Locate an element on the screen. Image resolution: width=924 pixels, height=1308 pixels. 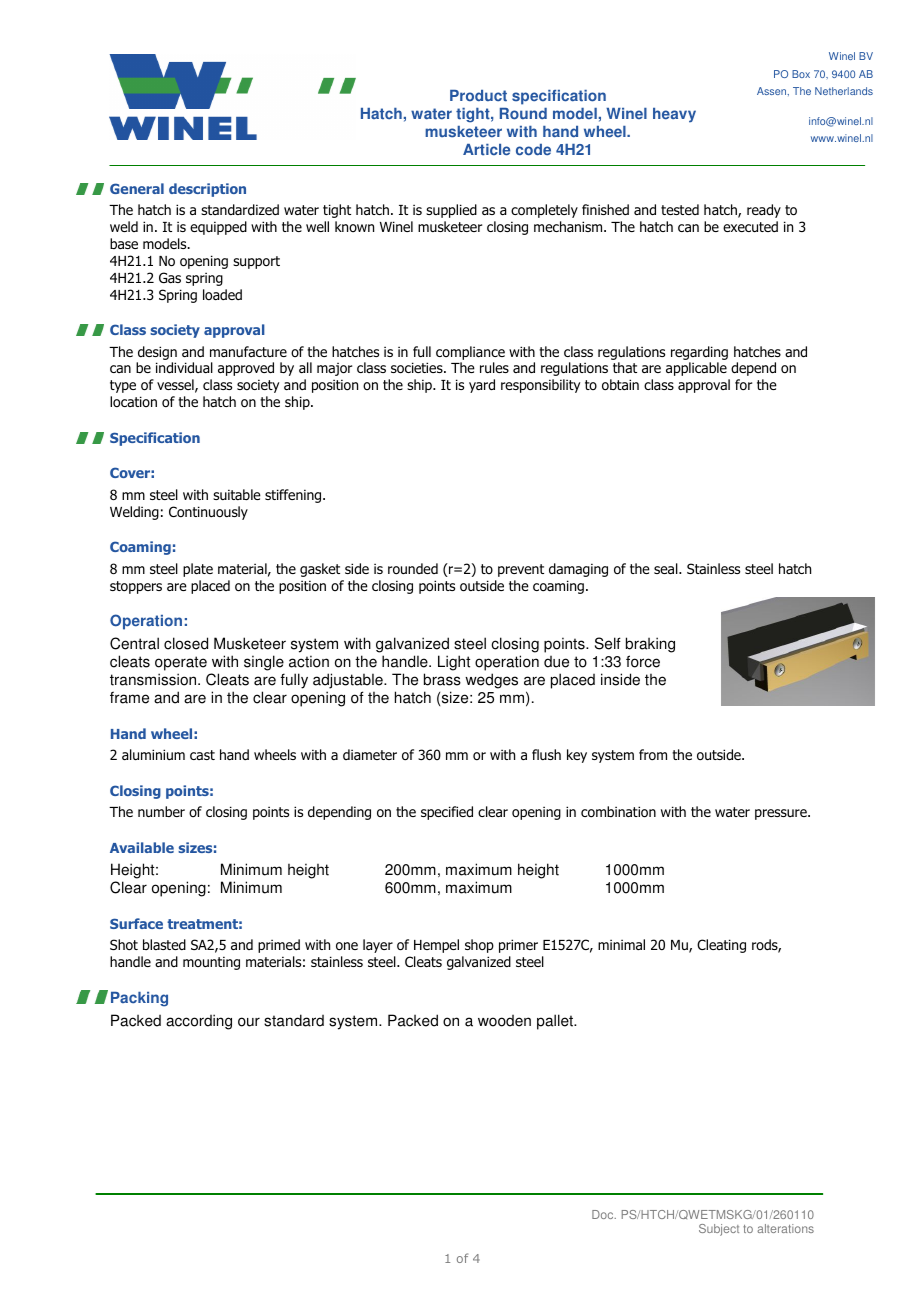
Box is located at coordinates (801, 74).
